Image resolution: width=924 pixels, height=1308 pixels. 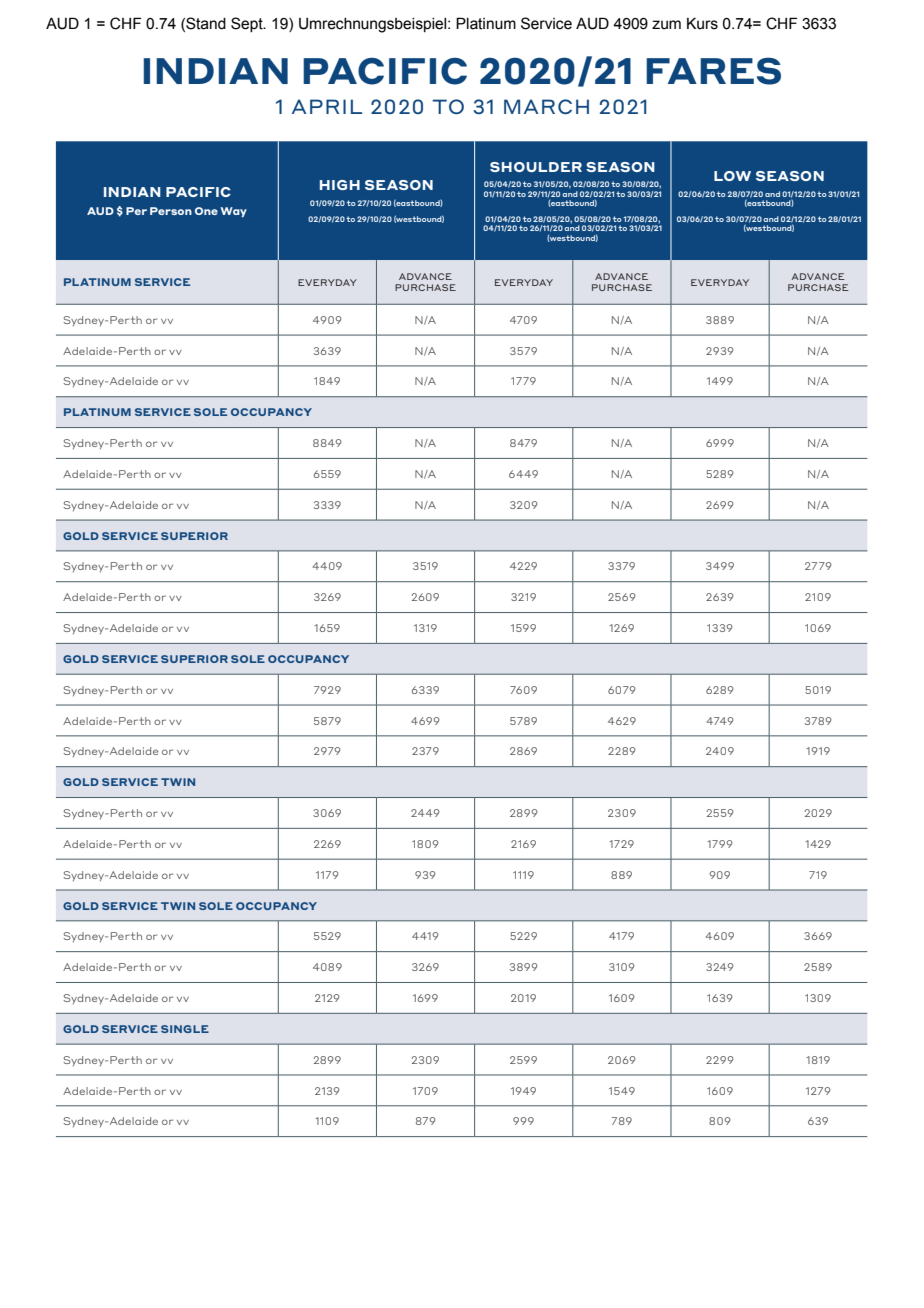 What do you see at coordinates (234, 212) in the page?
I see `Way` at bounding box center [234, 212].
